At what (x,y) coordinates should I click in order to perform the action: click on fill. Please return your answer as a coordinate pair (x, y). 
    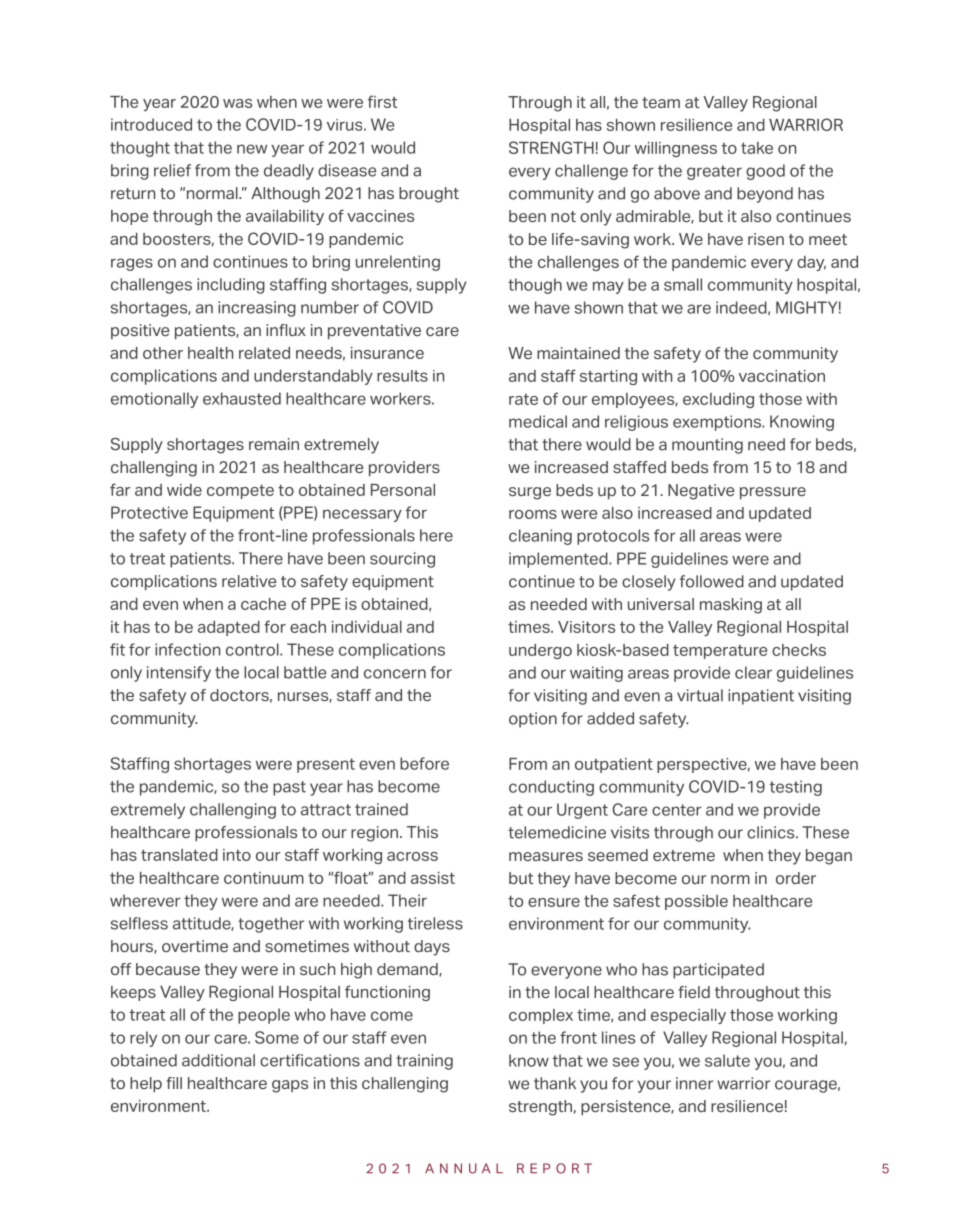
    Looking at the image, I should click on (174, 1083).
